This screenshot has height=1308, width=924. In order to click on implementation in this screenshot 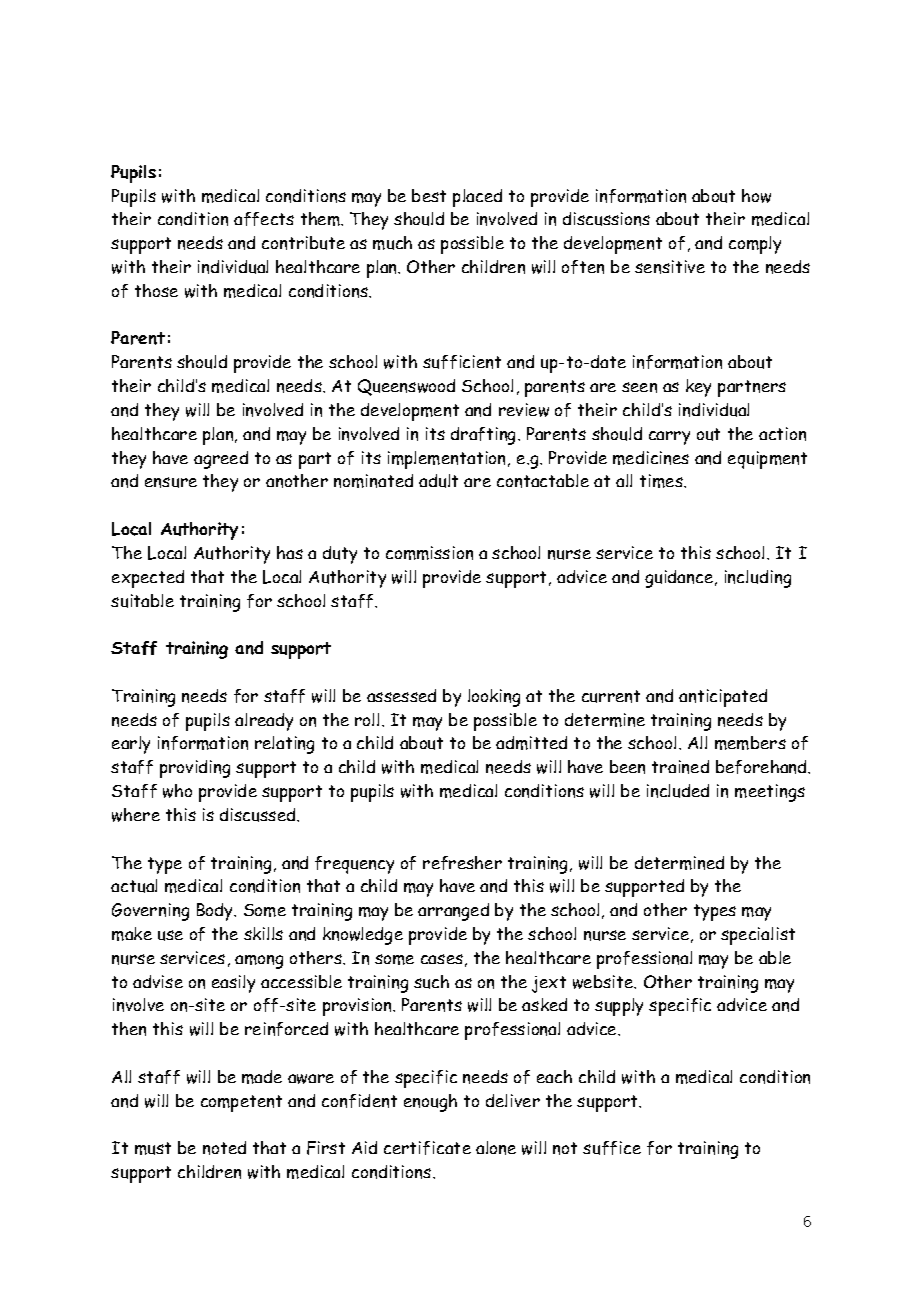, I will do `click(448, 460)`.
